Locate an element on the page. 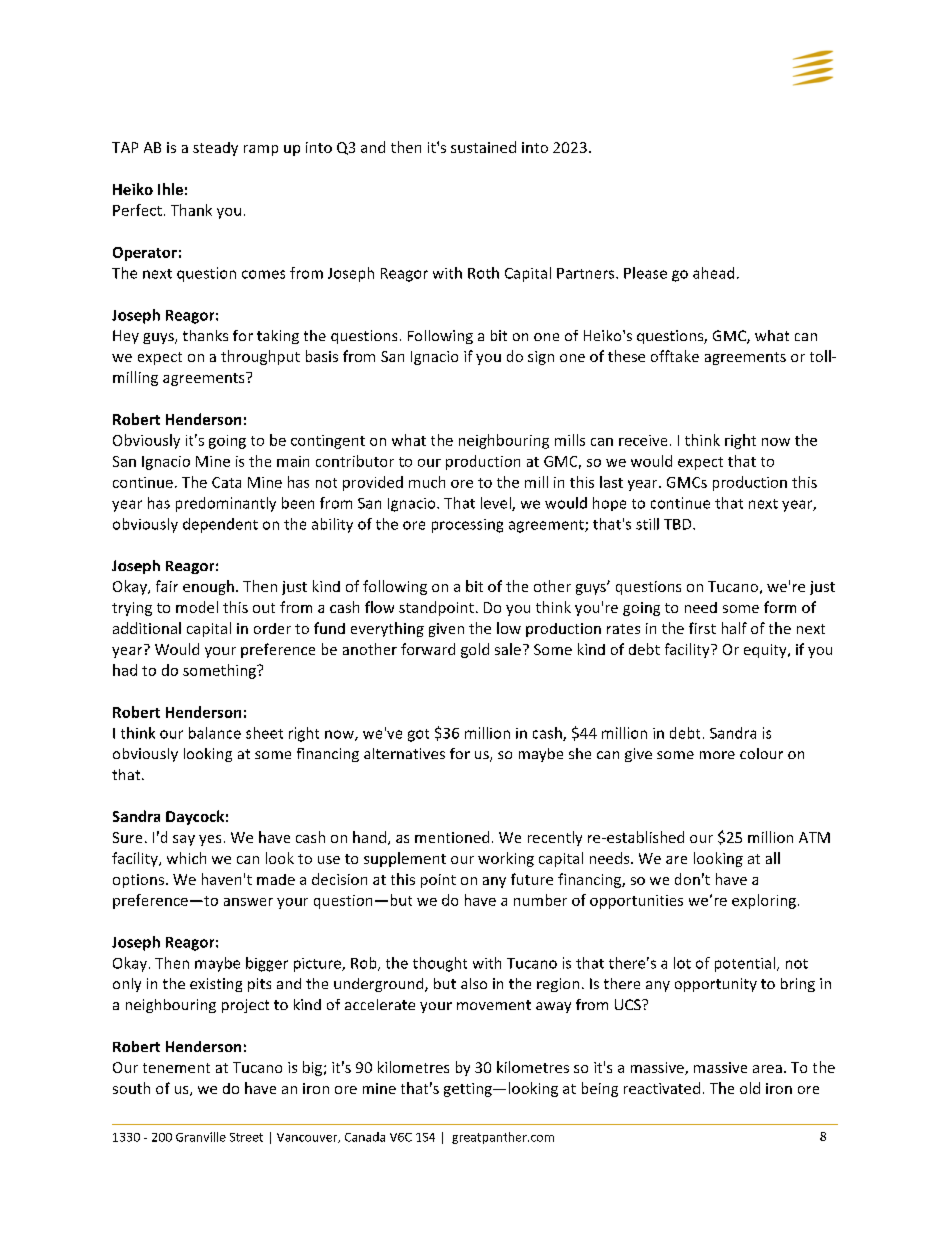 The width and height of the image is (952, 1233). Canada is located at coordinates (365, 1137).
